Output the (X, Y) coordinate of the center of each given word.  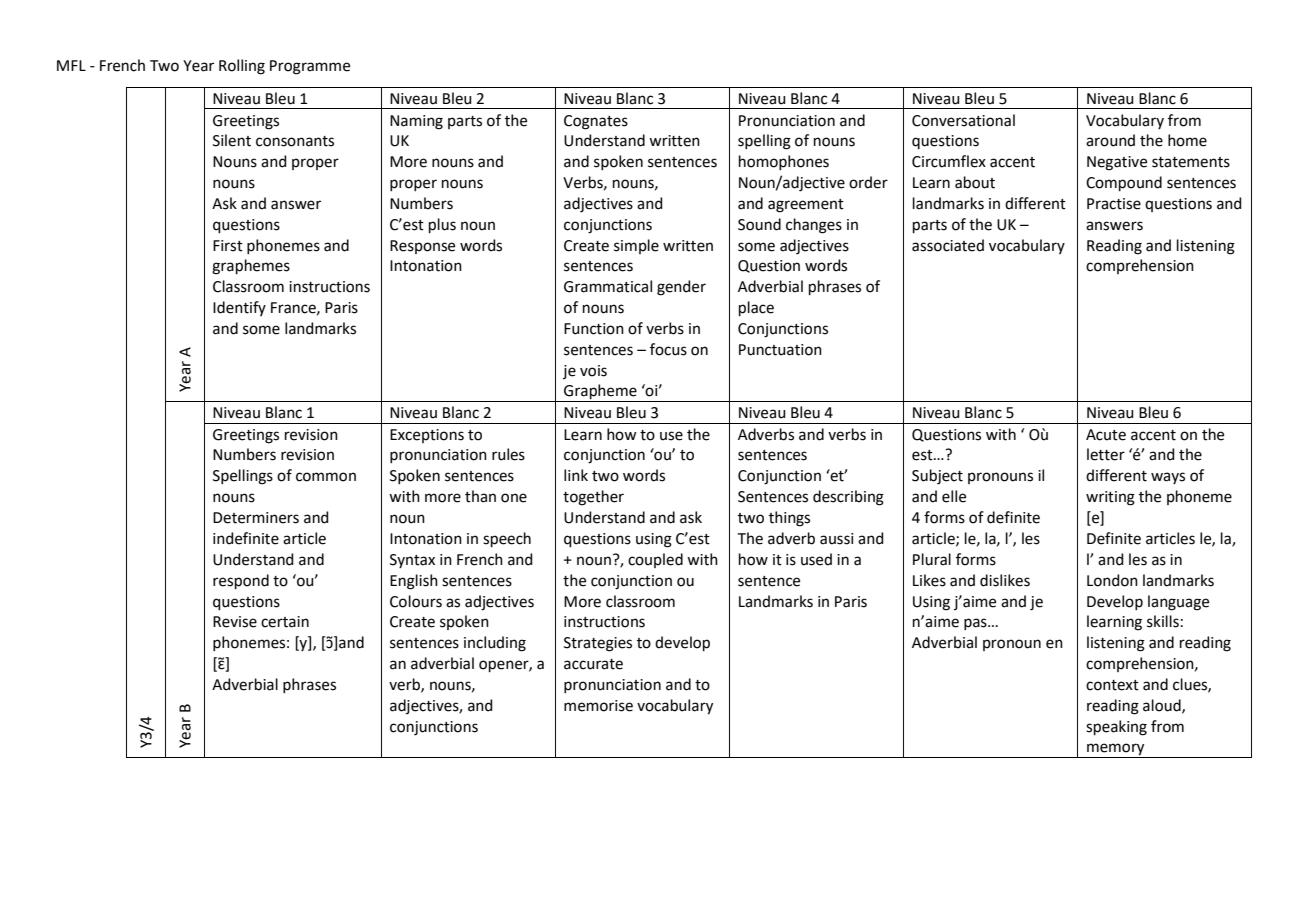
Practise (1114, 204)
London (1112, 580)
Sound (759, 224)
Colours (416, 601)
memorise (598, 706)
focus (668, 349)
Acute (1106, 435)
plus (442, 225)
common (326, 477)
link (576, 475)
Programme (310, 67)
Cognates (596, 122)
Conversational (963, 120)
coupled (655, 560)
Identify (239, 308)
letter (1106, 454)
